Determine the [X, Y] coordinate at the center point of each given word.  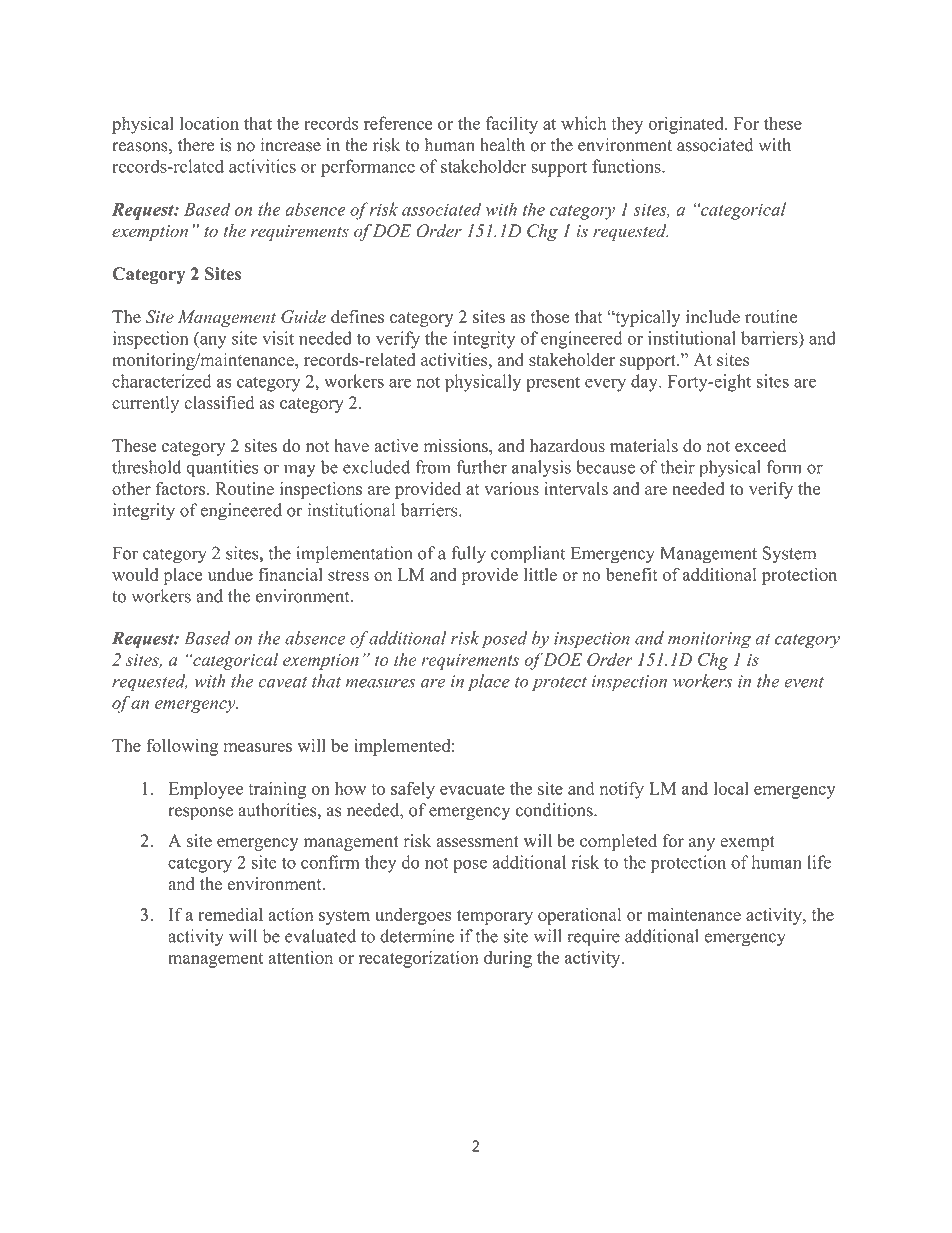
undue [230, 574]
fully [468, 555]
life [819, 862]
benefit [632, 574]
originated [687, 125]
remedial [230, 914]
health [502, 145]
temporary [495, 917]
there [196, 145]
